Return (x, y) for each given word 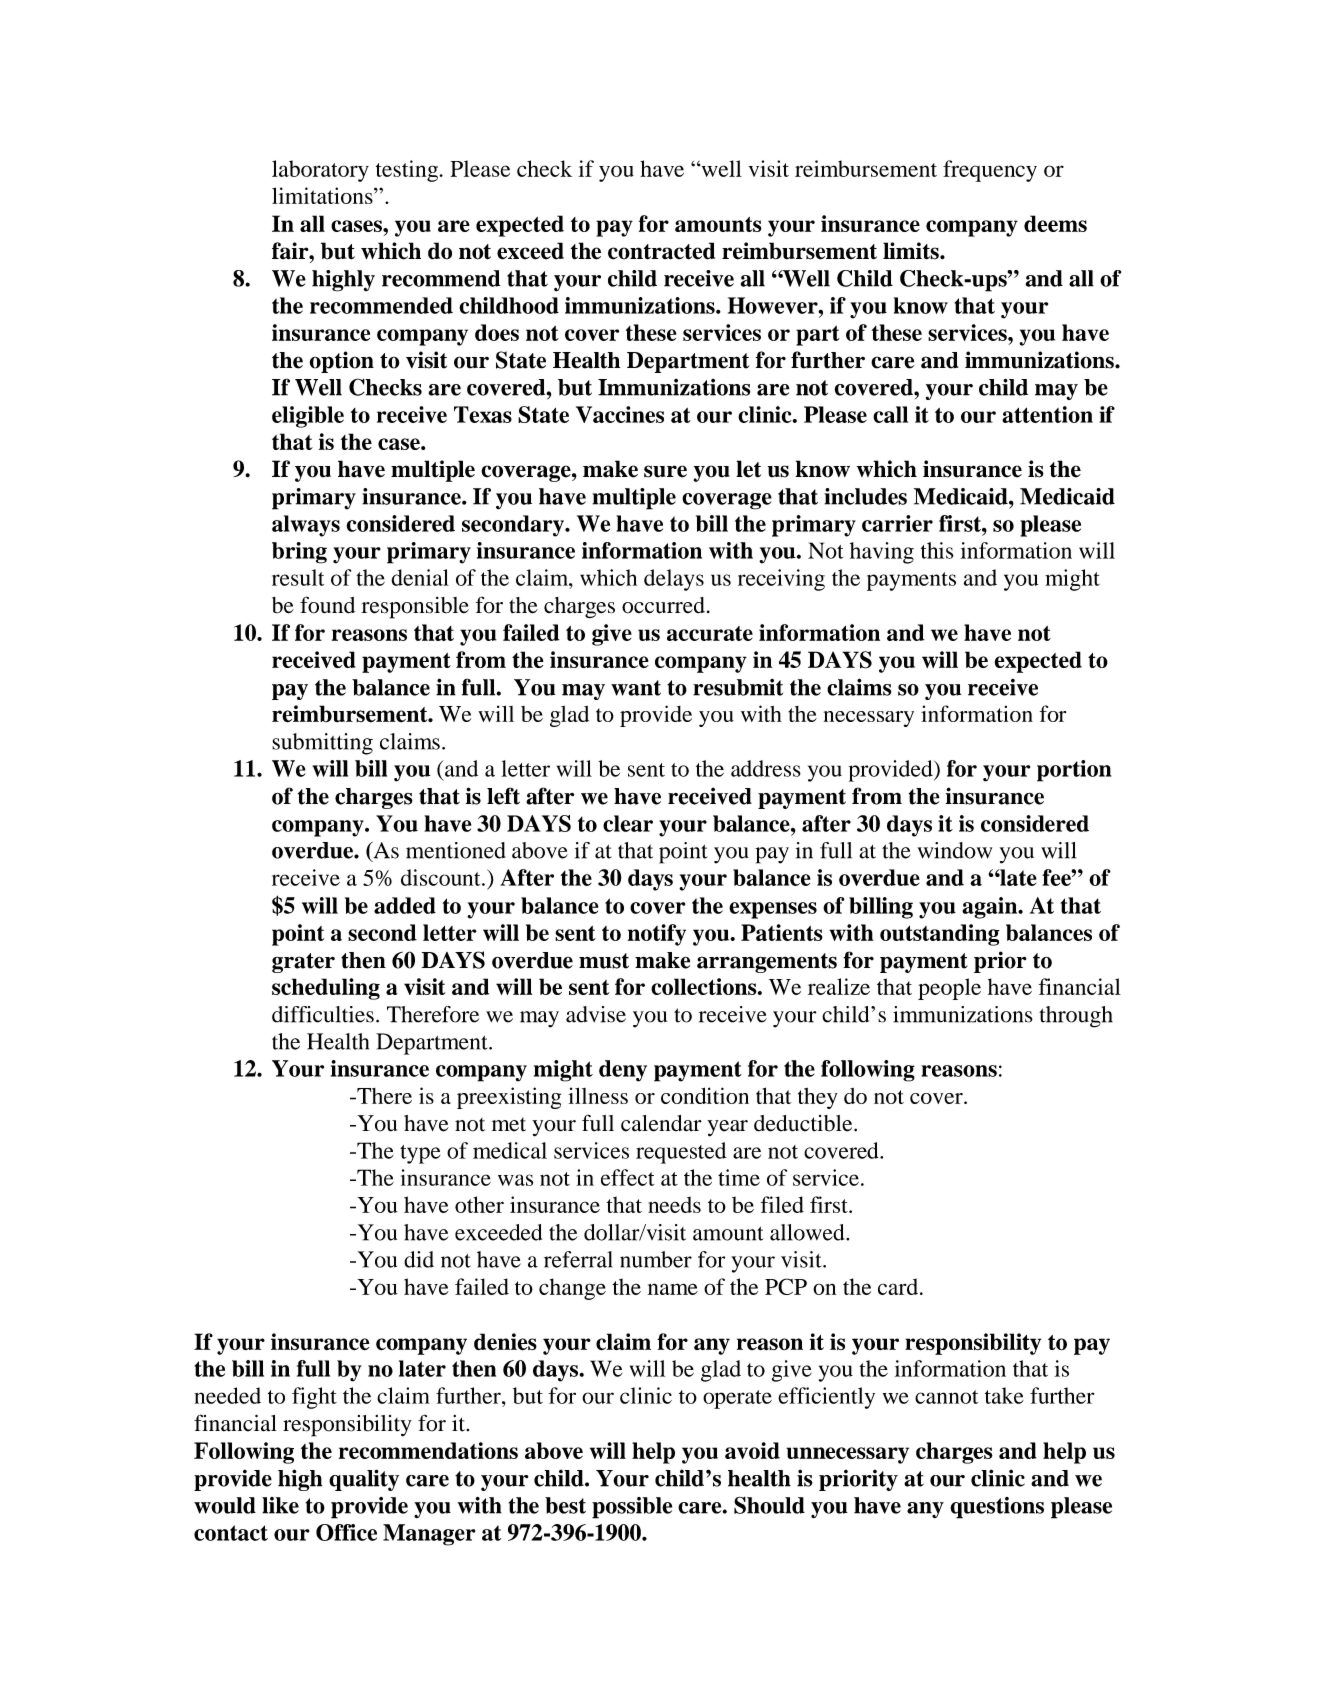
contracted (661, 251)
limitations (323, 195)
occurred (663, 605)
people (949, 989)
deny (623, 1071)
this (937, 550)
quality (364, 1480)
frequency (990, 171)
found (327, 605)
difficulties (323, 1014)
